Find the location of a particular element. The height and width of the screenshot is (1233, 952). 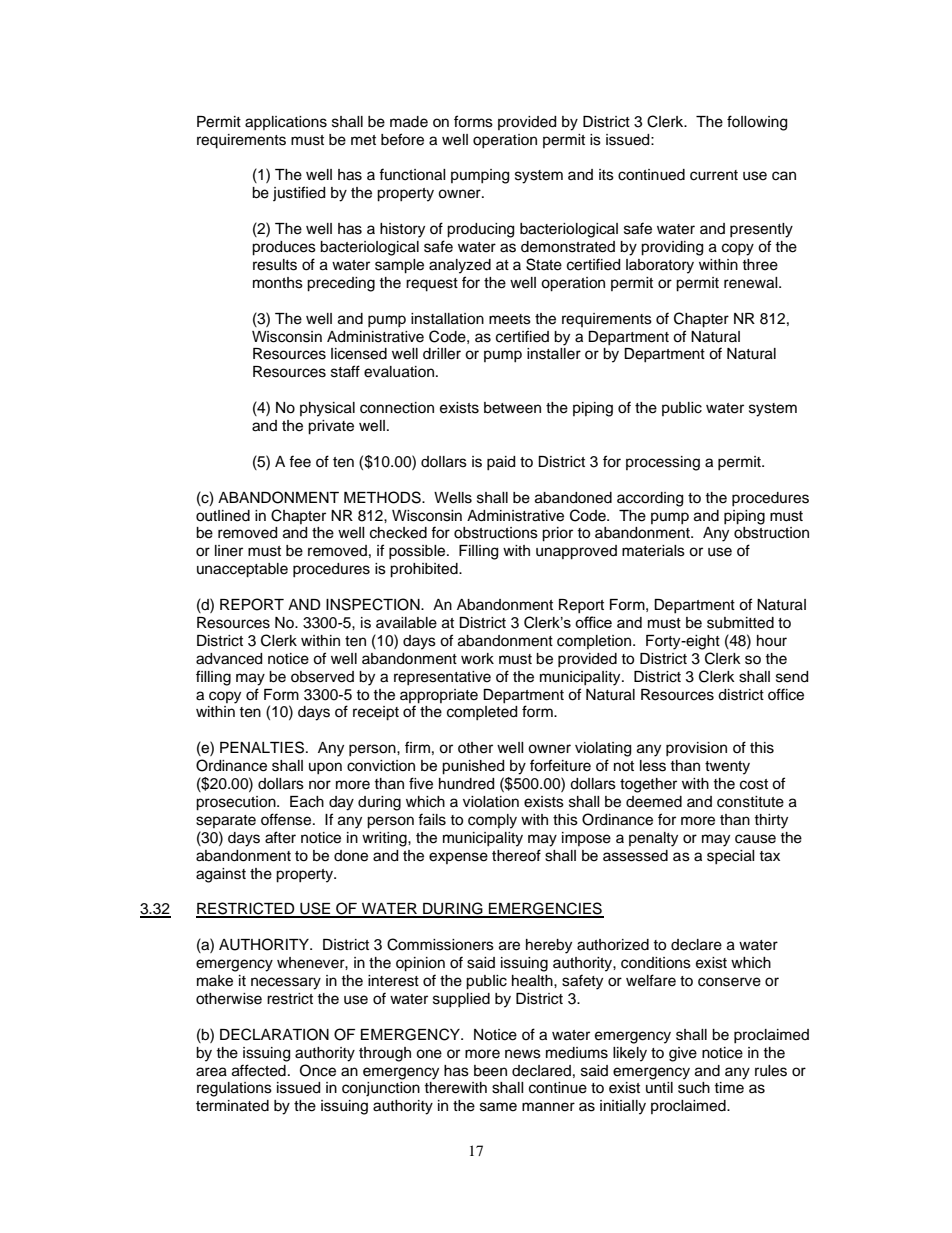

physical is located at coordinates (327, 409).
